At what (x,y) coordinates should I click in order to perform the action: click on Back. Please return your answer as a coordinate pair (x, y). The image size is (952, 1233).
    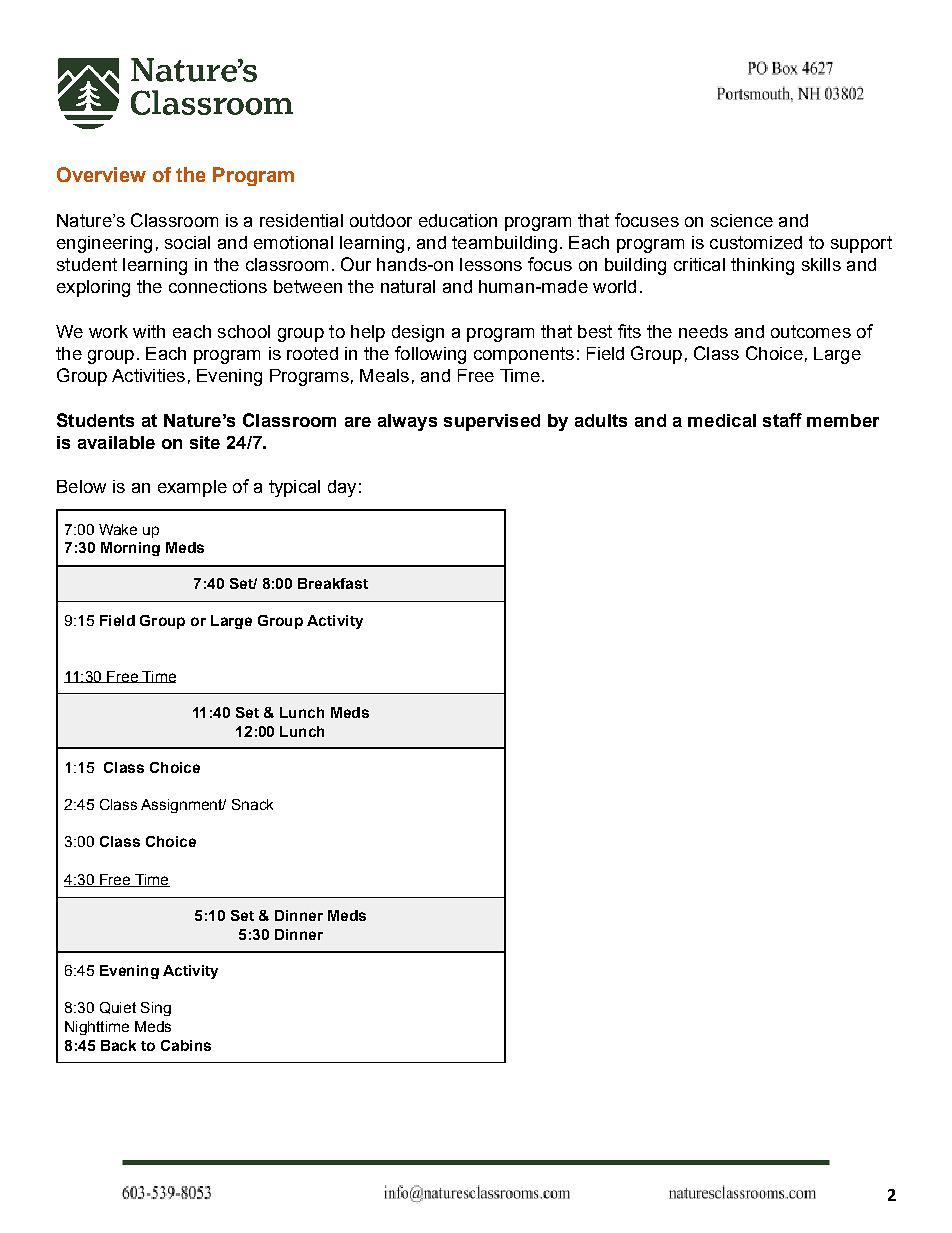
    Looking at the image, I should click on (118, 1045).
